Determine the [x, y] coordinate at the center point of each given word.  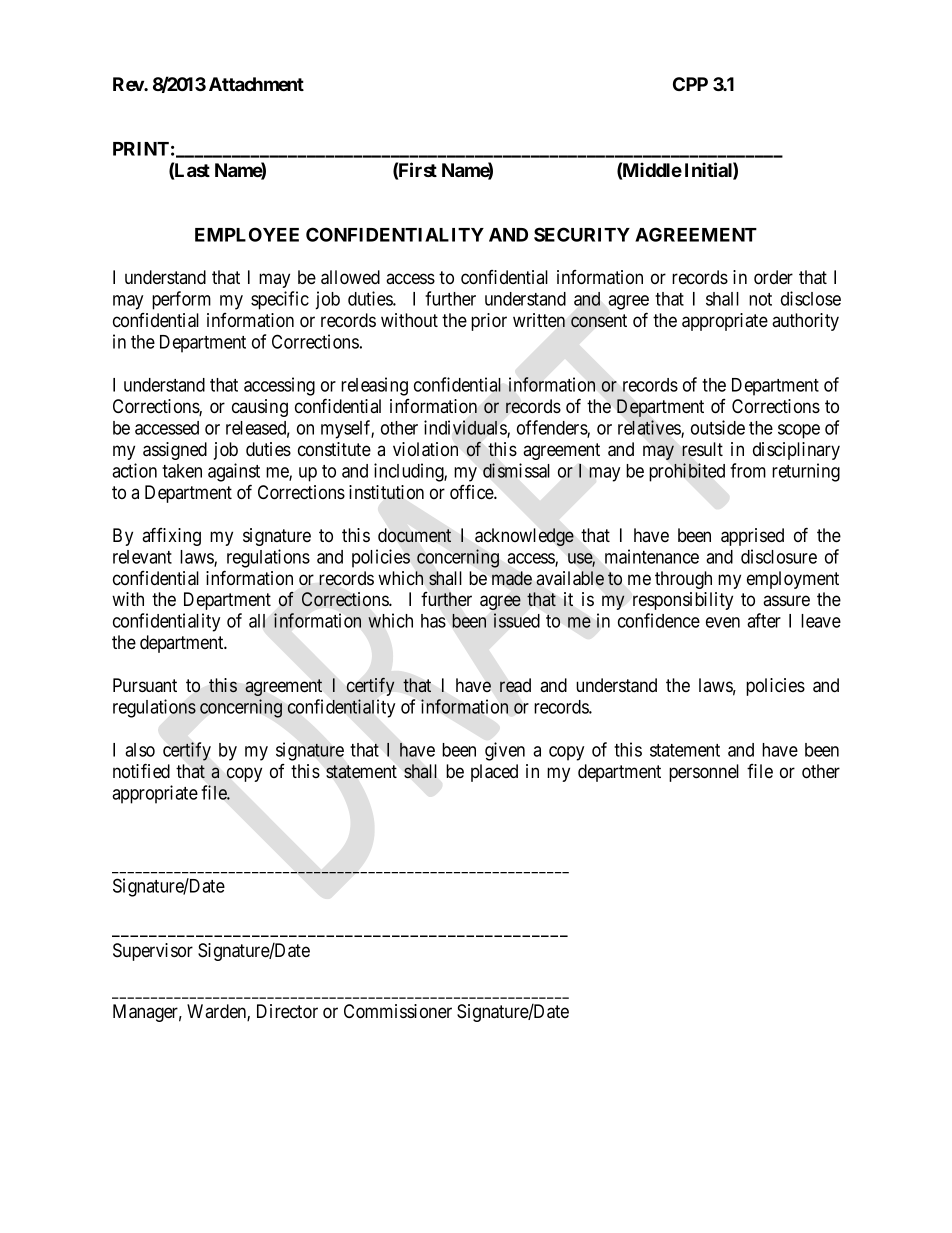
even [723, 622]
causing [260, 408]
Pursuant [145, 685]
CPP [690, 84]
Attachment [256, 84]
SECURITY [582, 234]
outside [718, 427]
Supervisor [153, 952]
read [515, 685]
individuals [466, 428]
